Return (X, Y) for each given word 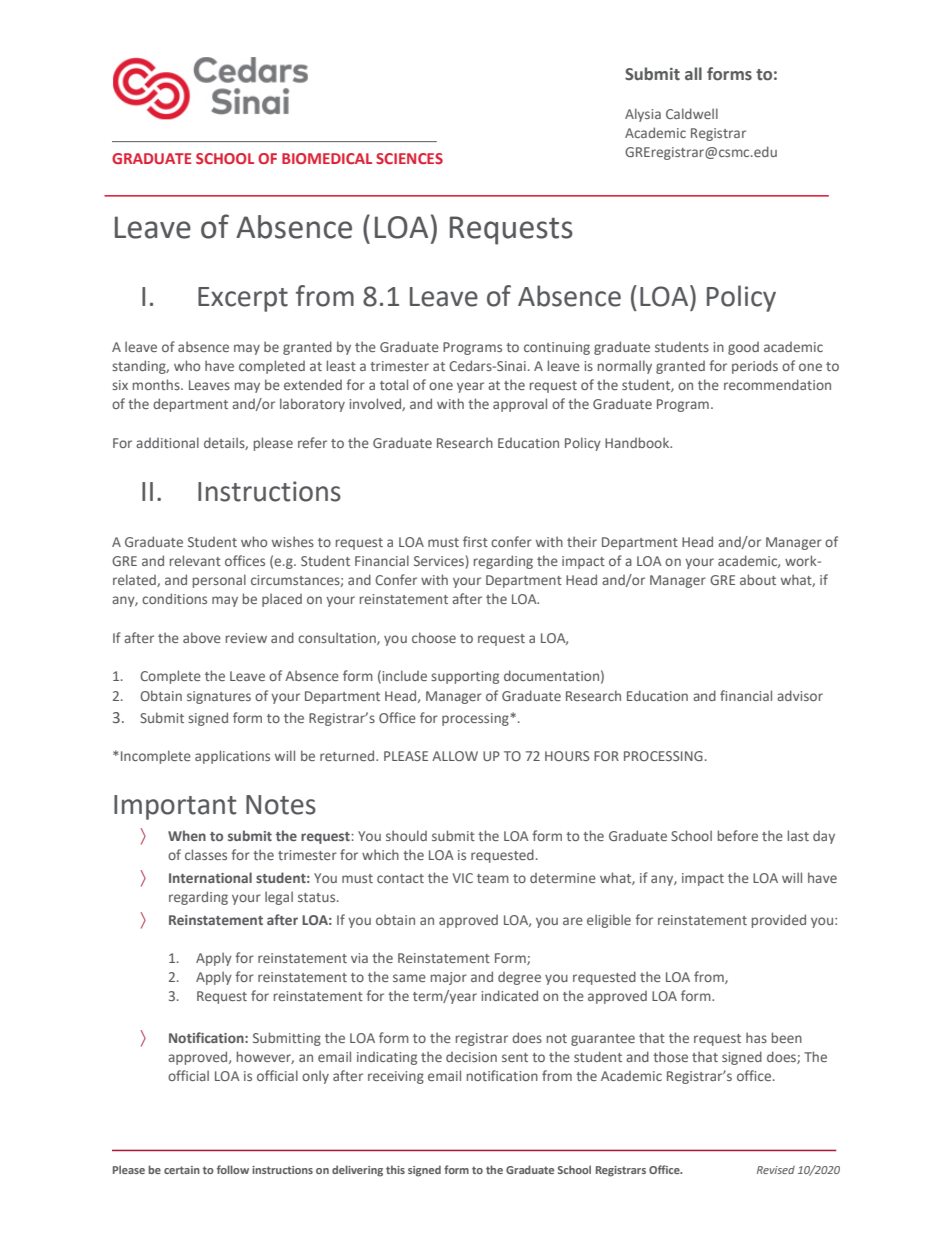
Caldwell (692, 113)
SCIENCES (409, 158)
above (202, 637)
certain (182, 1170)
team (493, 878)
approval (520, 405)
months (157, 384)
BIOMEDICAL (327, 158)
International (210, 877)
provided (779, 921)
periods (755, 367)
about (758, 579)
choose (434, 637)
